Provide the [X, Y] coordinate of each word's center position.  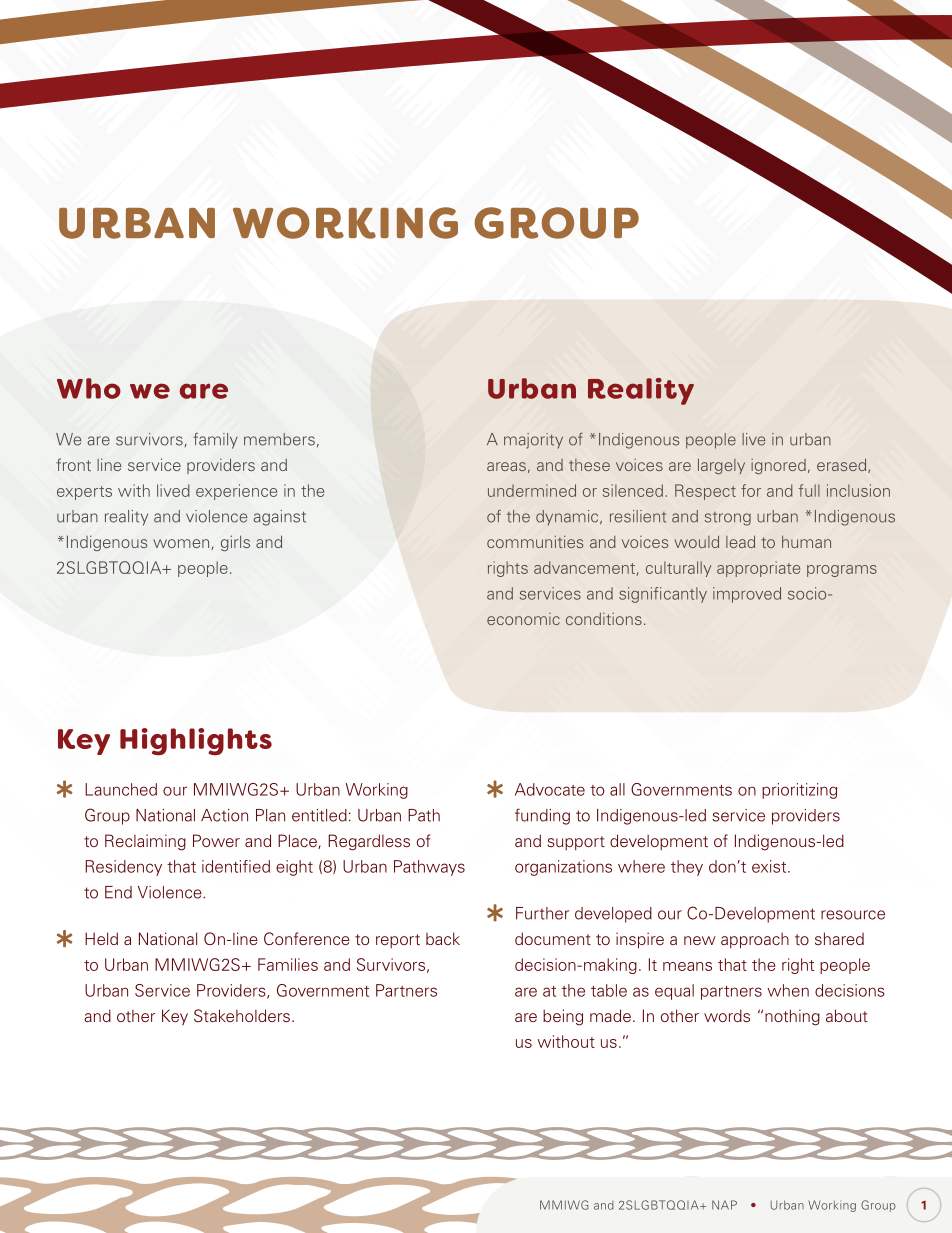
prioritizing [799, 791]
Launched [121, 789]
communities [535, 541]
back [443, 938]
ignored [778, 466]
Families [288, 964]
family [215, 441]
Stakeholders [242, 1015]
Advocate [550, 789]
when [788, 990]
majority [533, 441]
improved [747, 595]
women [182, 544]
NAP [724, 1205]
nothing [792, 1017]
